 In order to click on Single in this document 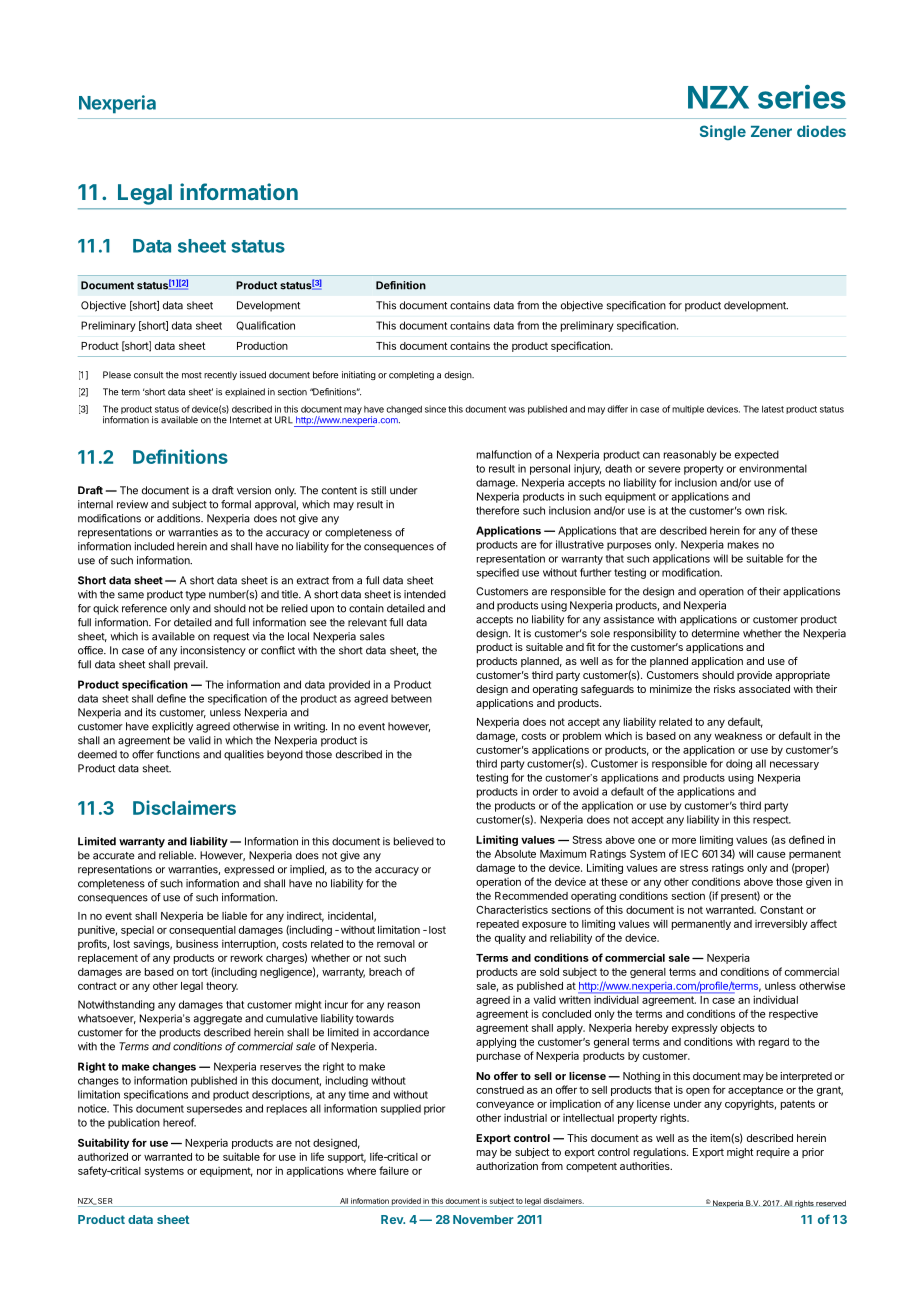, I will do `click(723, 133)`.
